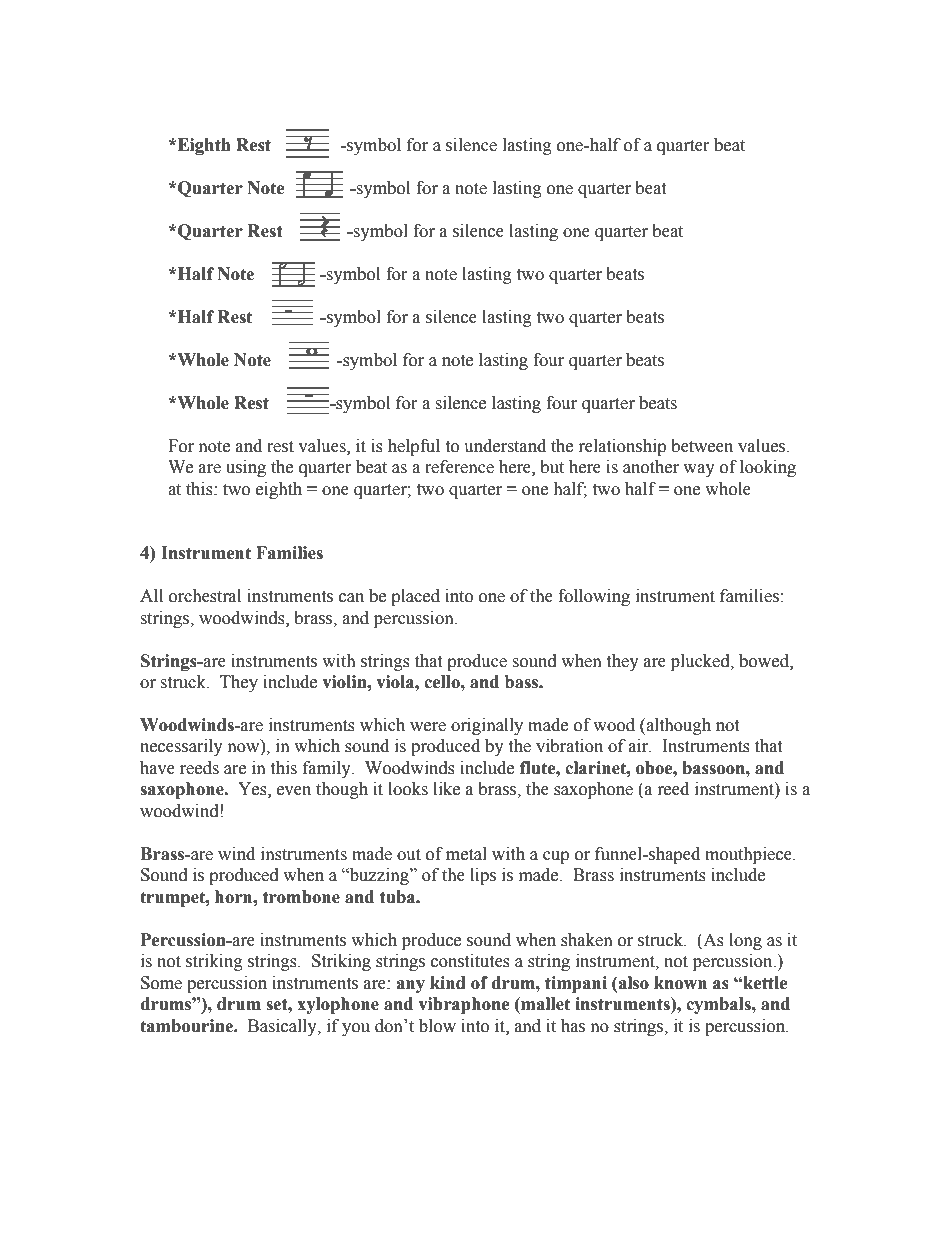  Describe the element at coordinates (181, 747) in the image. I see `necessarily` at that location.
